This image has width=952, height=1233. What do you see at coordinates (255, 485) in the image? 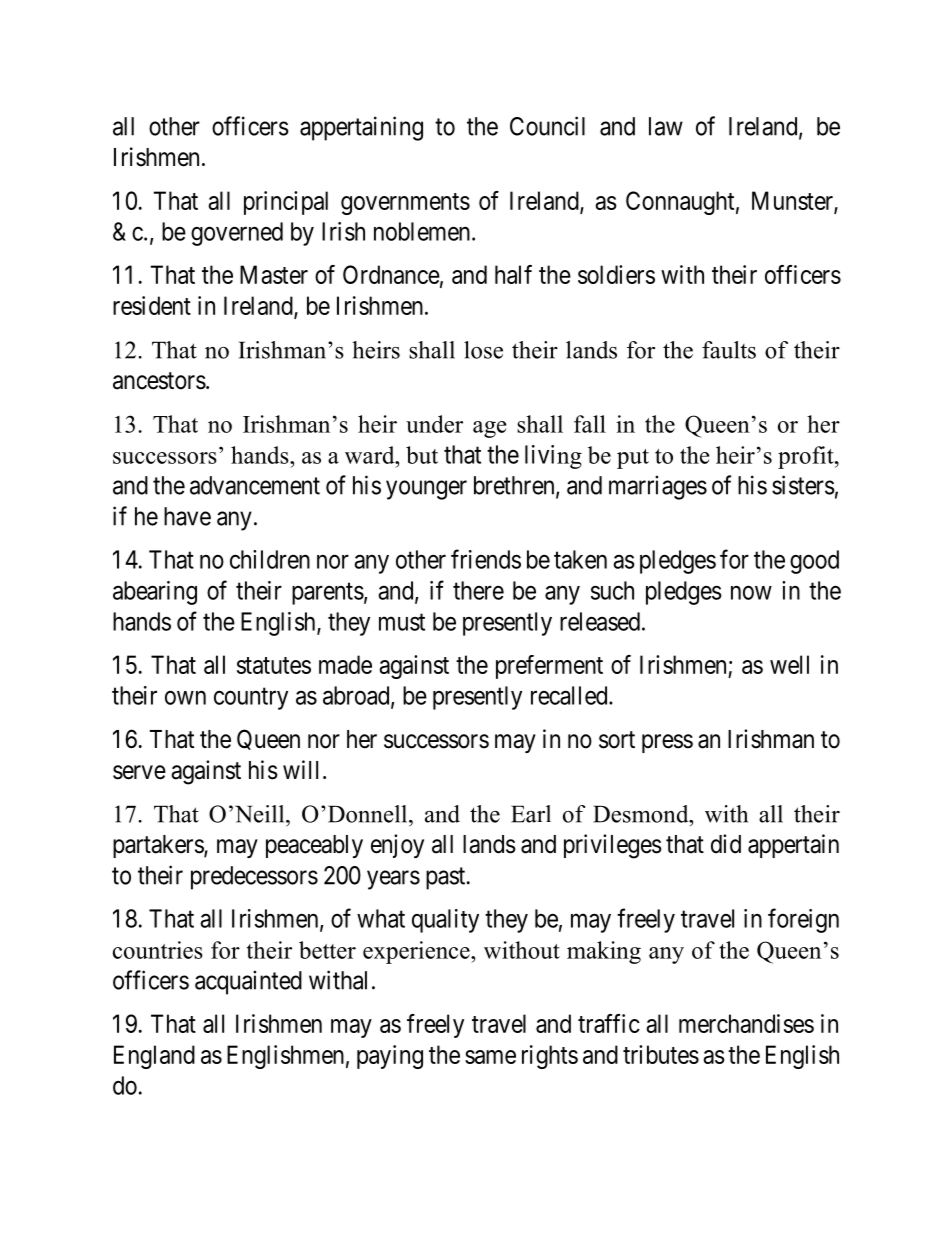
I see `advancement` at bounding box center [255, 485].
